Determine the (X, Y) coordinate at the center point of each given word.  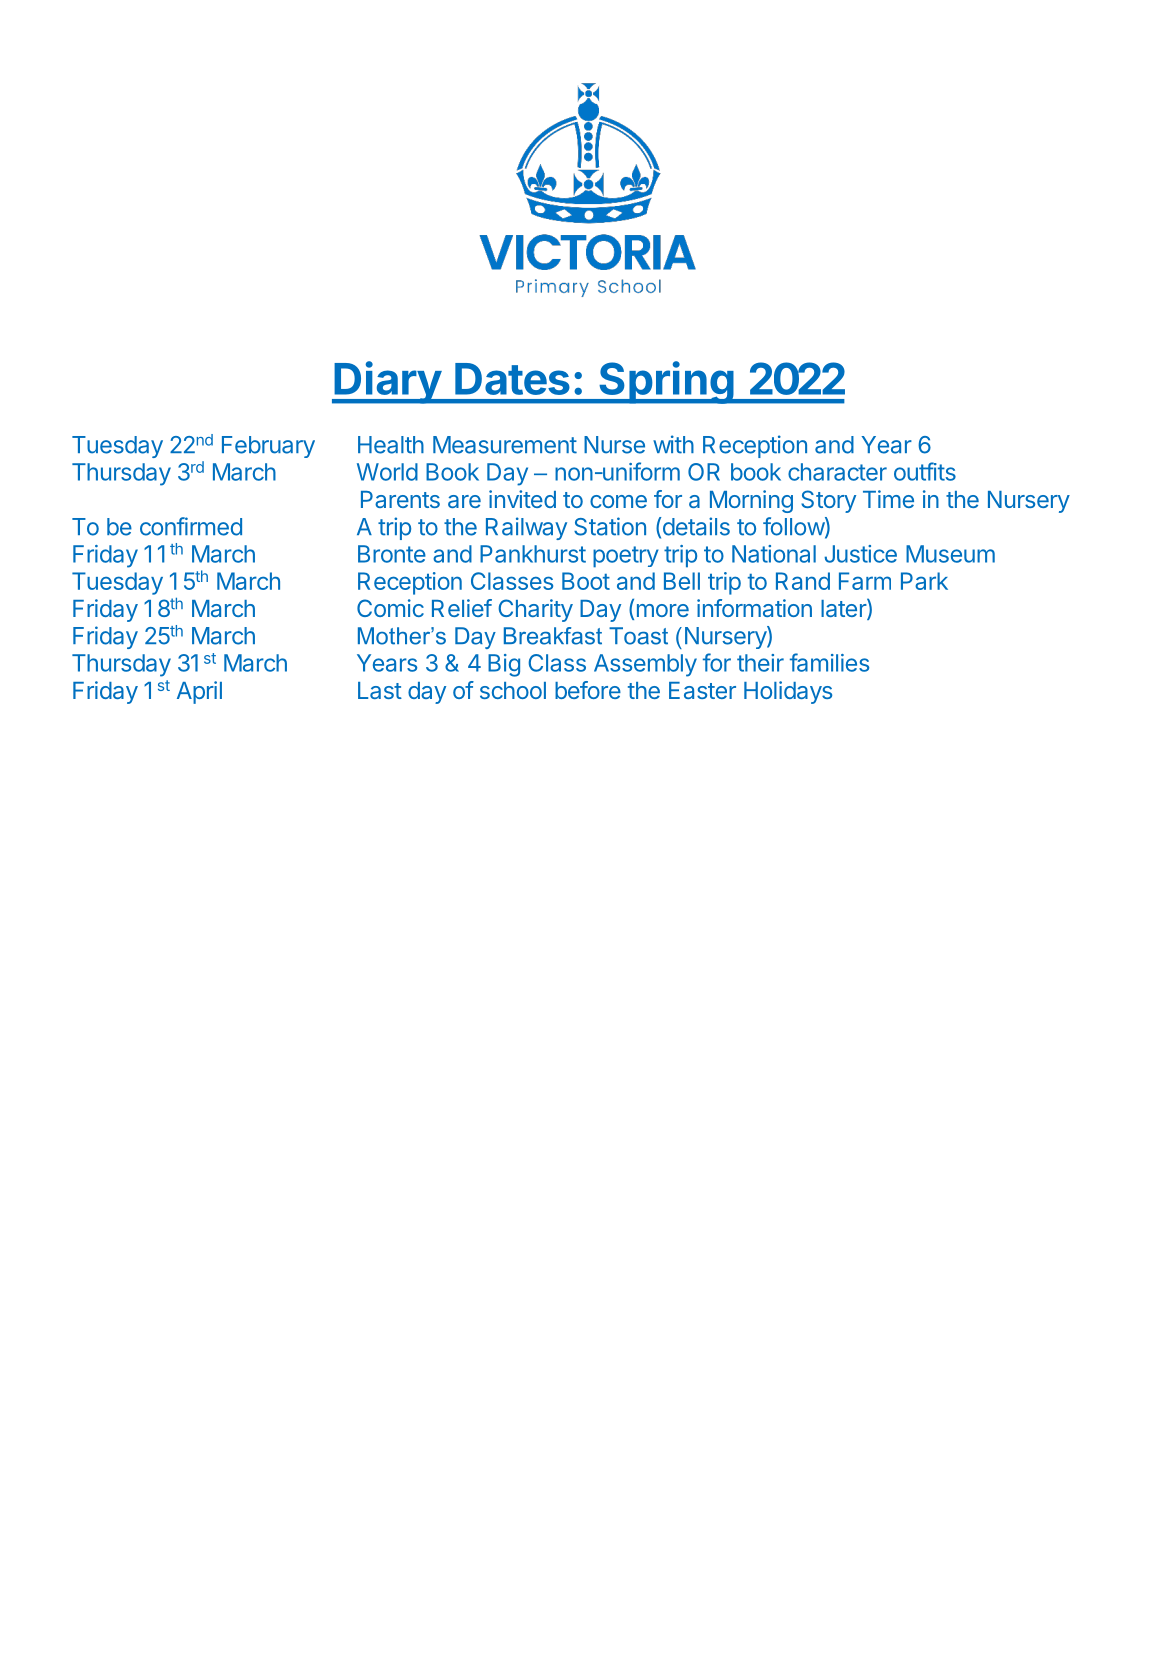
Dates (512, 379)
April (199, 692)
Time (888, 499)
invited (522, 499)
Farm (865, 581)
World (387, 472)
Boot (586, 581)
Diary (387, 382)
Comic (390, 608)
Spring (666, 382)
